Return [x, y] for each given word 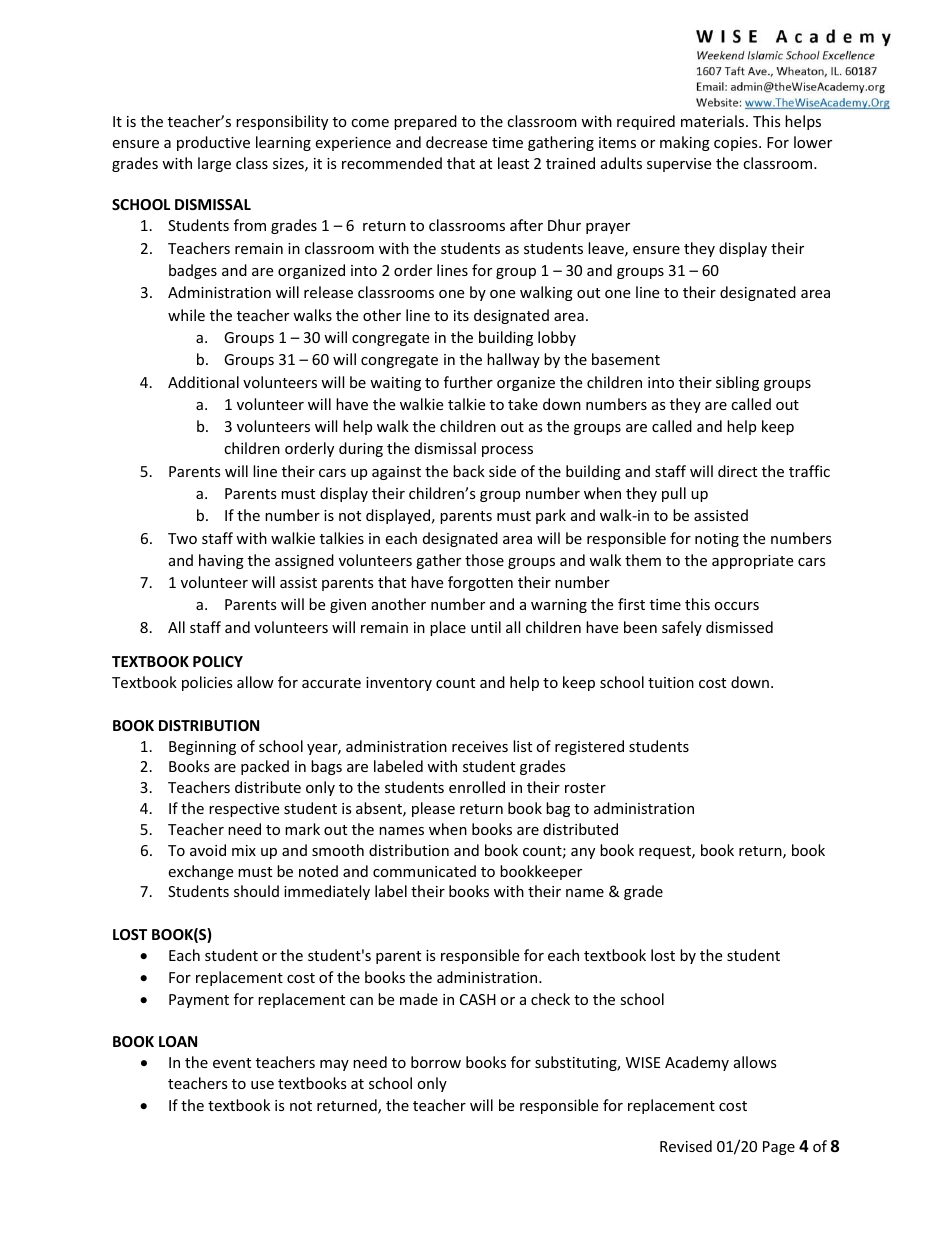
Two [182, 538]
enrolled [477, 787]
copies [737, 144]
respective [244, 810]
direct [737, 471]
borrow [436, 1062]
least [513, 163]
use [262, 1085]
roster [585, 788]
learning [283, 143]
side [502, 471]
